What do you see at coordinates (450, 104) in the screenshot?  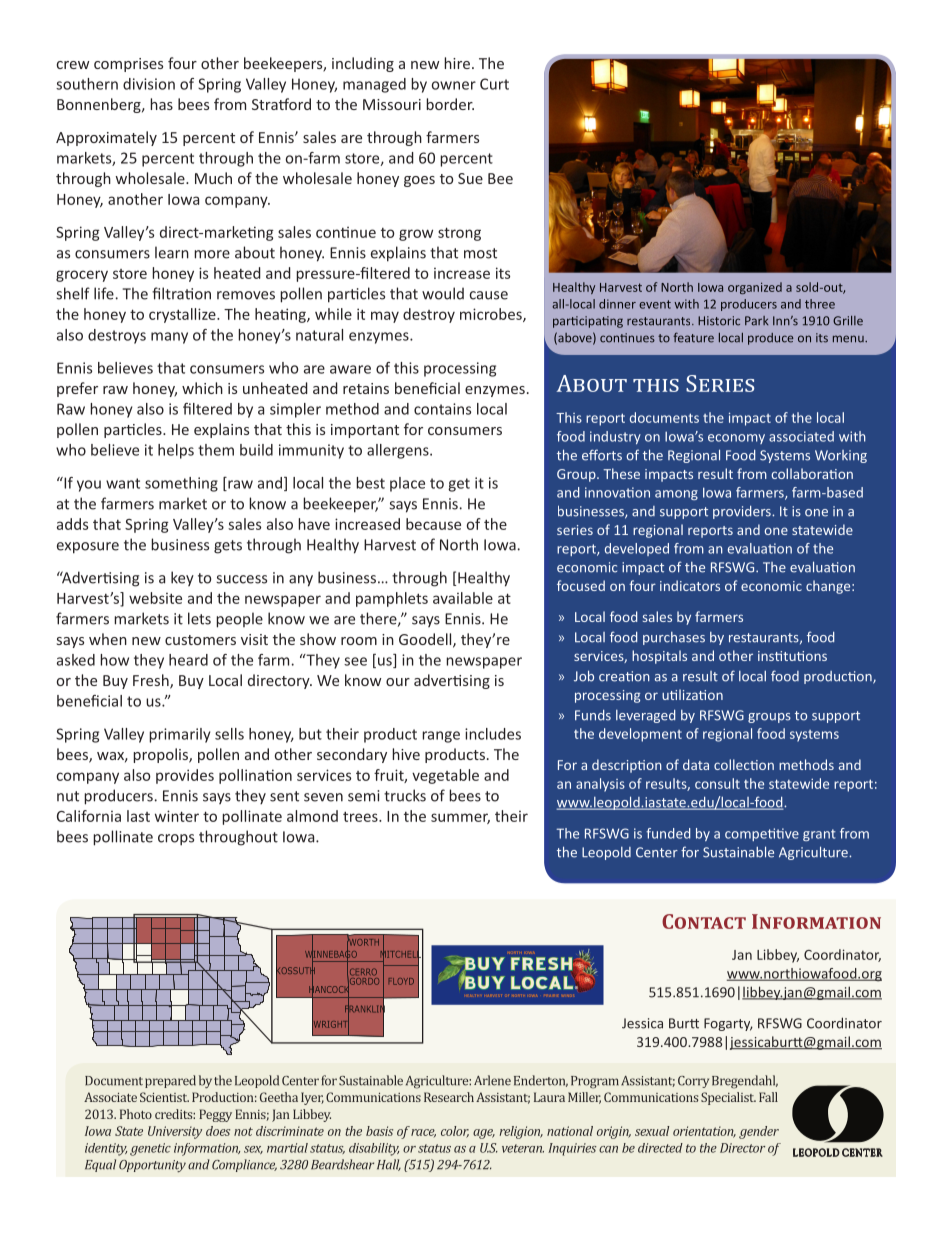 I see `border` at bounding box center [450, 104].
